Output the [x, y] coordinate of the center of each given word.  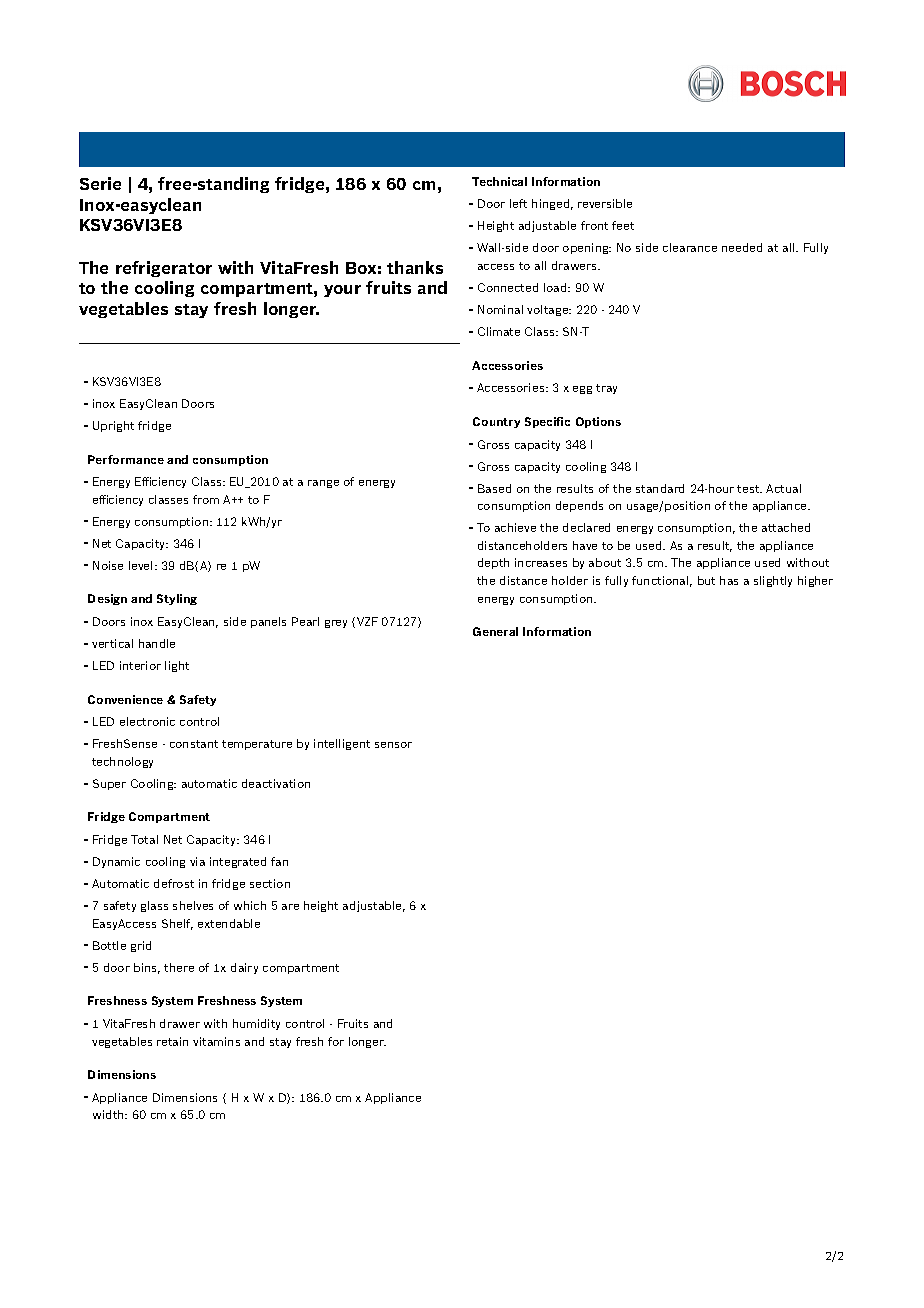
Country [496, 422]
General [495, 631]
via [197, 861]
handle [157, 643]
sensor [393, 745]
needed [742, 247]
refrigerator [164, 269]
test [749, 489]
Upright [113, 426]
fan [279, 861]
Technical [499, 181]
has [729, 580]
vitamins [216, 1041]
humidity [256, 1024]
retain [172, 1041]
